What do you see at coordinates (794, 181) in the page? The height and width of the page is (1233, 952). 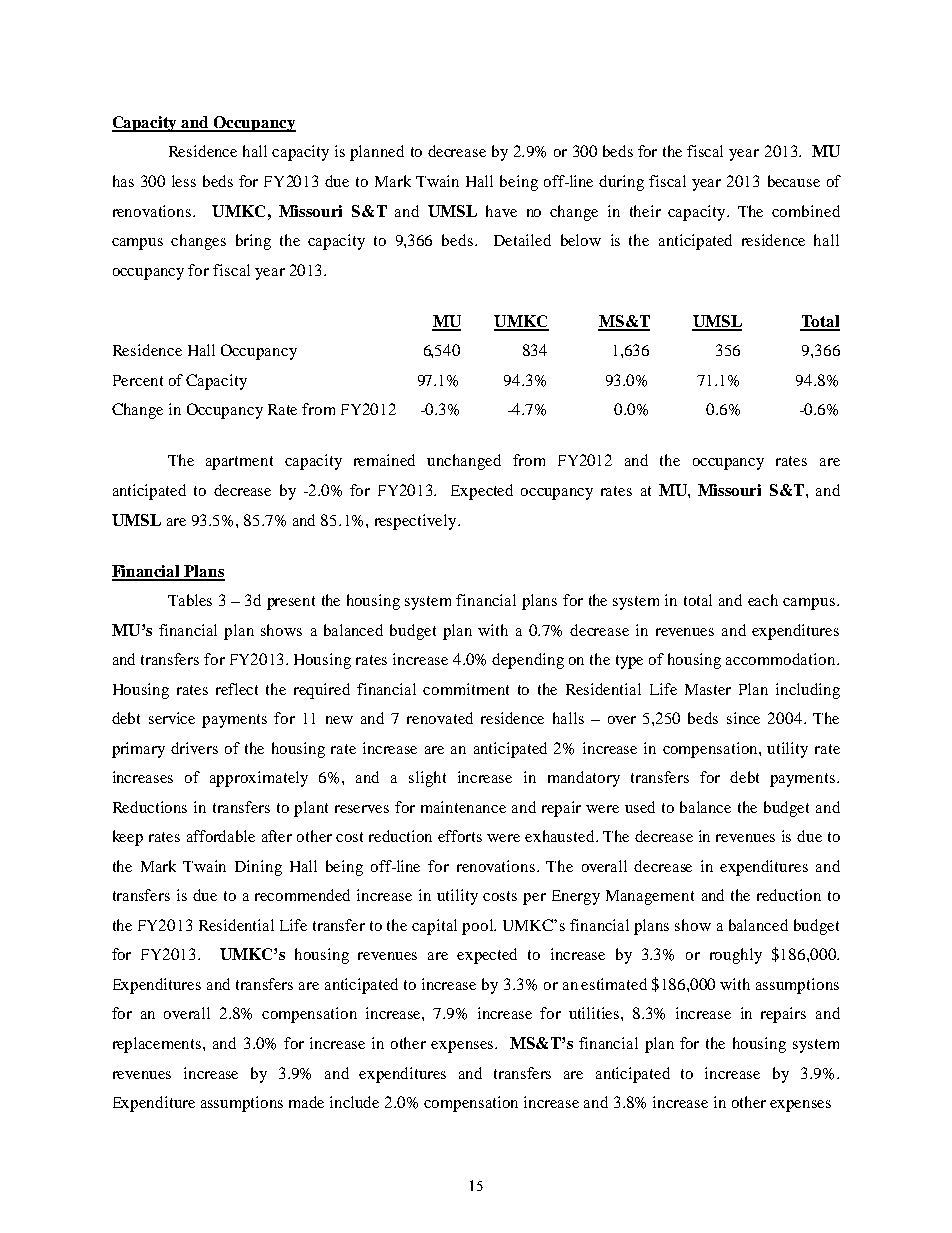 I see `because` at bounding box center [794, 181].
